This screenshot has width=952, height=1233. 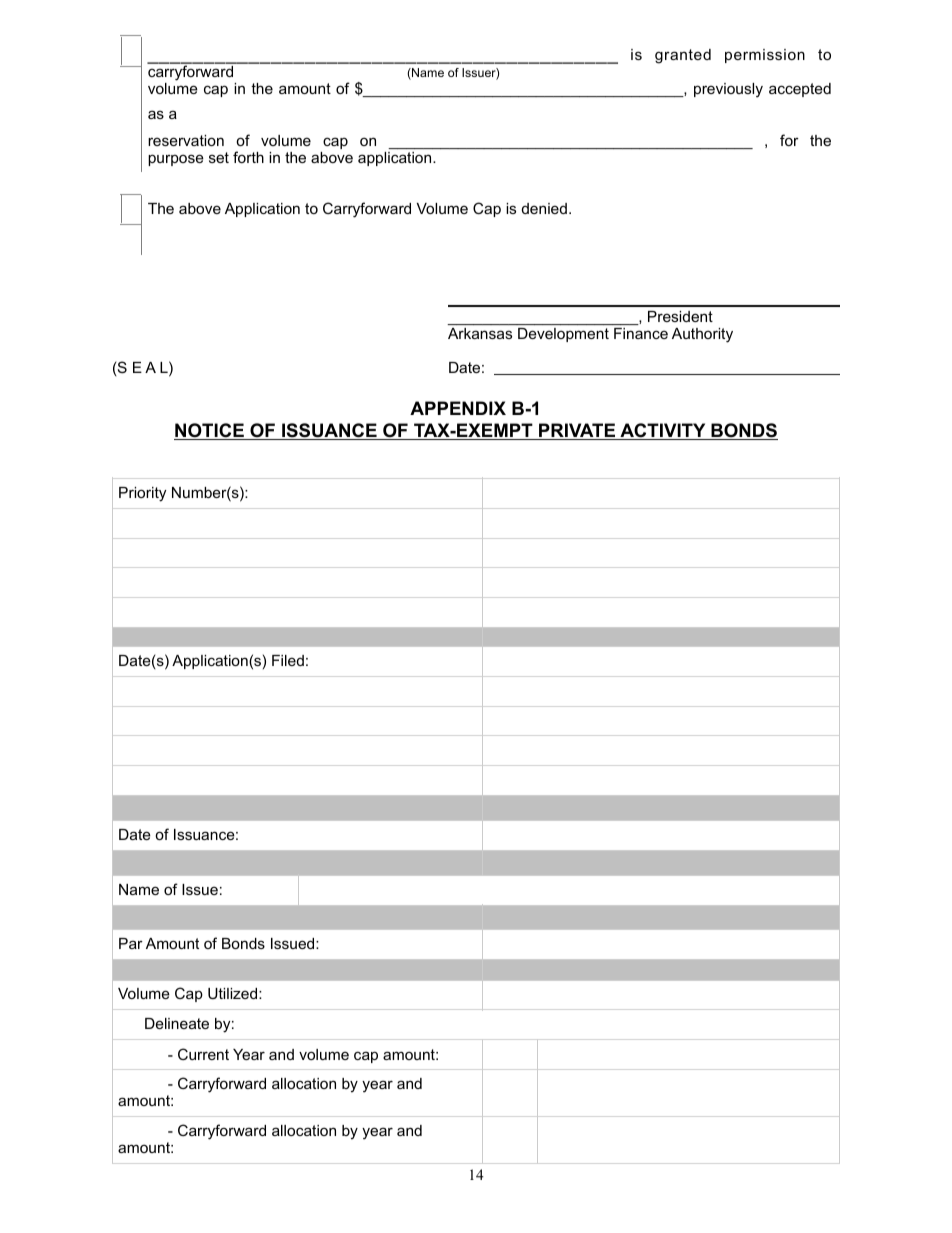 What do you see at coordinates (177, 1023) in the screenshot?
I see `Delineate` at bounding box center [177, 1023].
